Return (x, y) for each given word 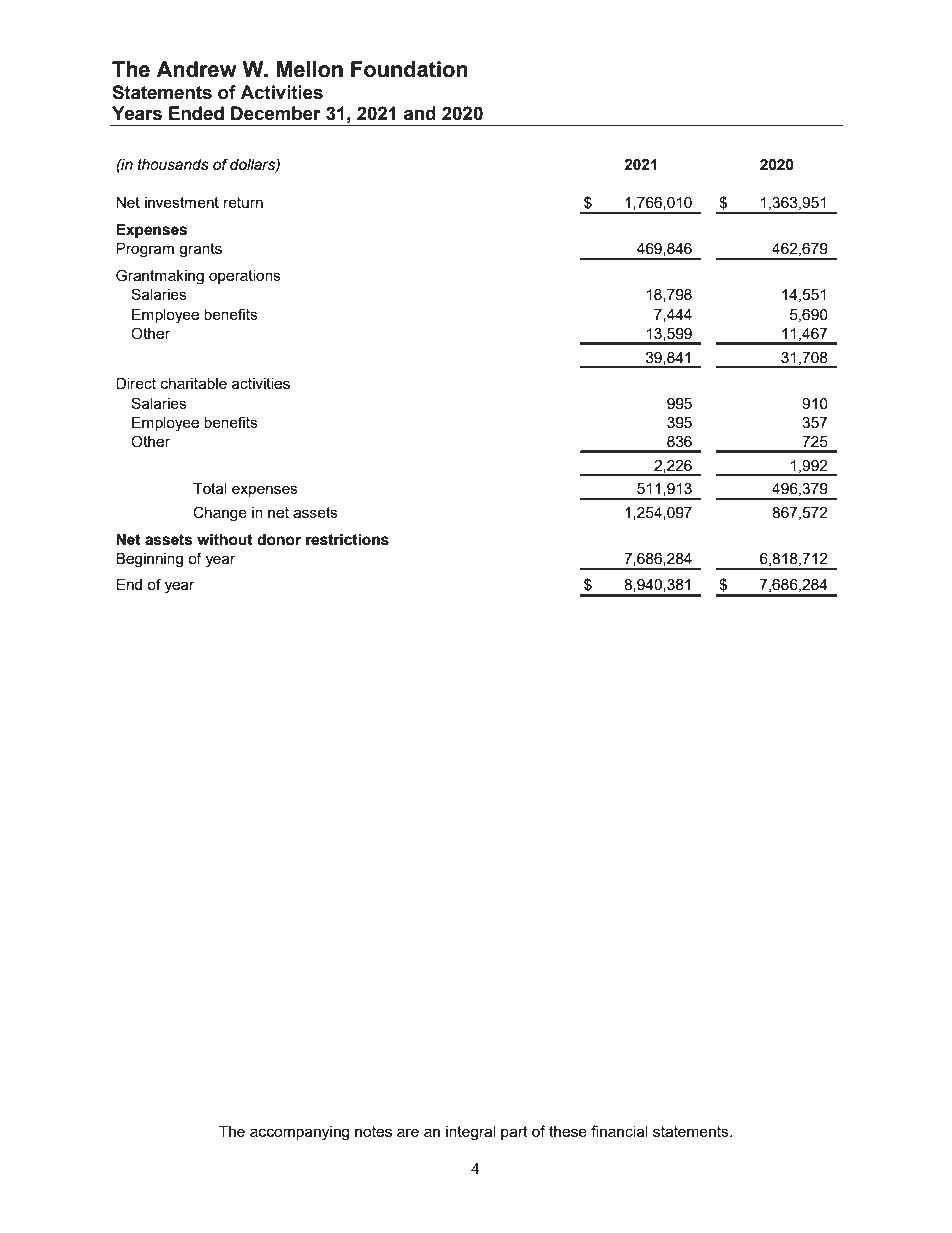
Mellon (309, 69)
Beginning (149, 560)
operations (245, 277)
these (568, 1131)
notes (373, 1131)
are (408, 1132)
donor (279, 540)
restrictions (347, 540)
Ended (196, 113)
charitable (194, 383)
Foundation (409, 69)
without (225, 540)
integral (471, 1133)
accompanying (299, 1133)
